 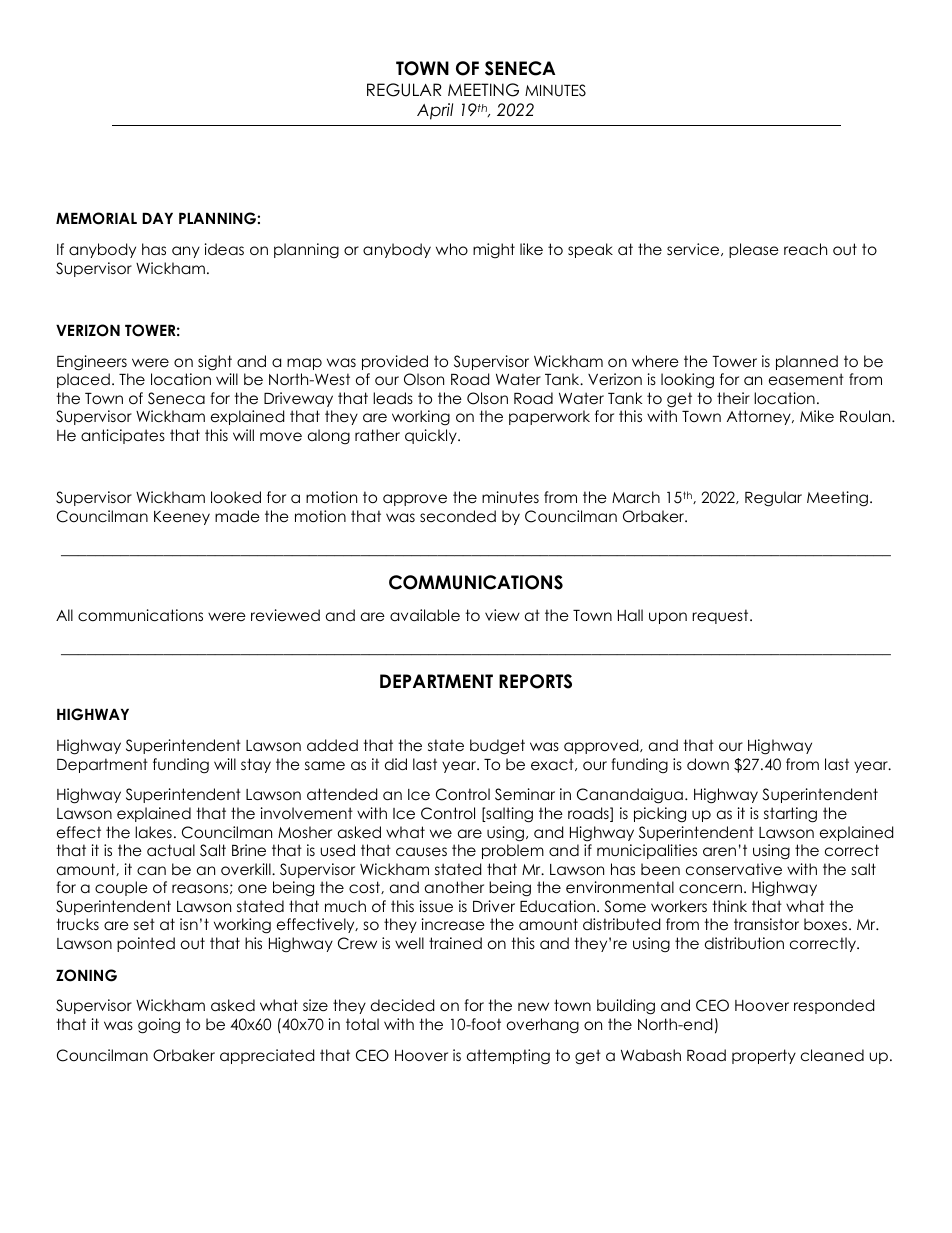 What do you see at coordinates (237, 516) in the screenshot?
I see `made` at bounding box center [237, 516].
